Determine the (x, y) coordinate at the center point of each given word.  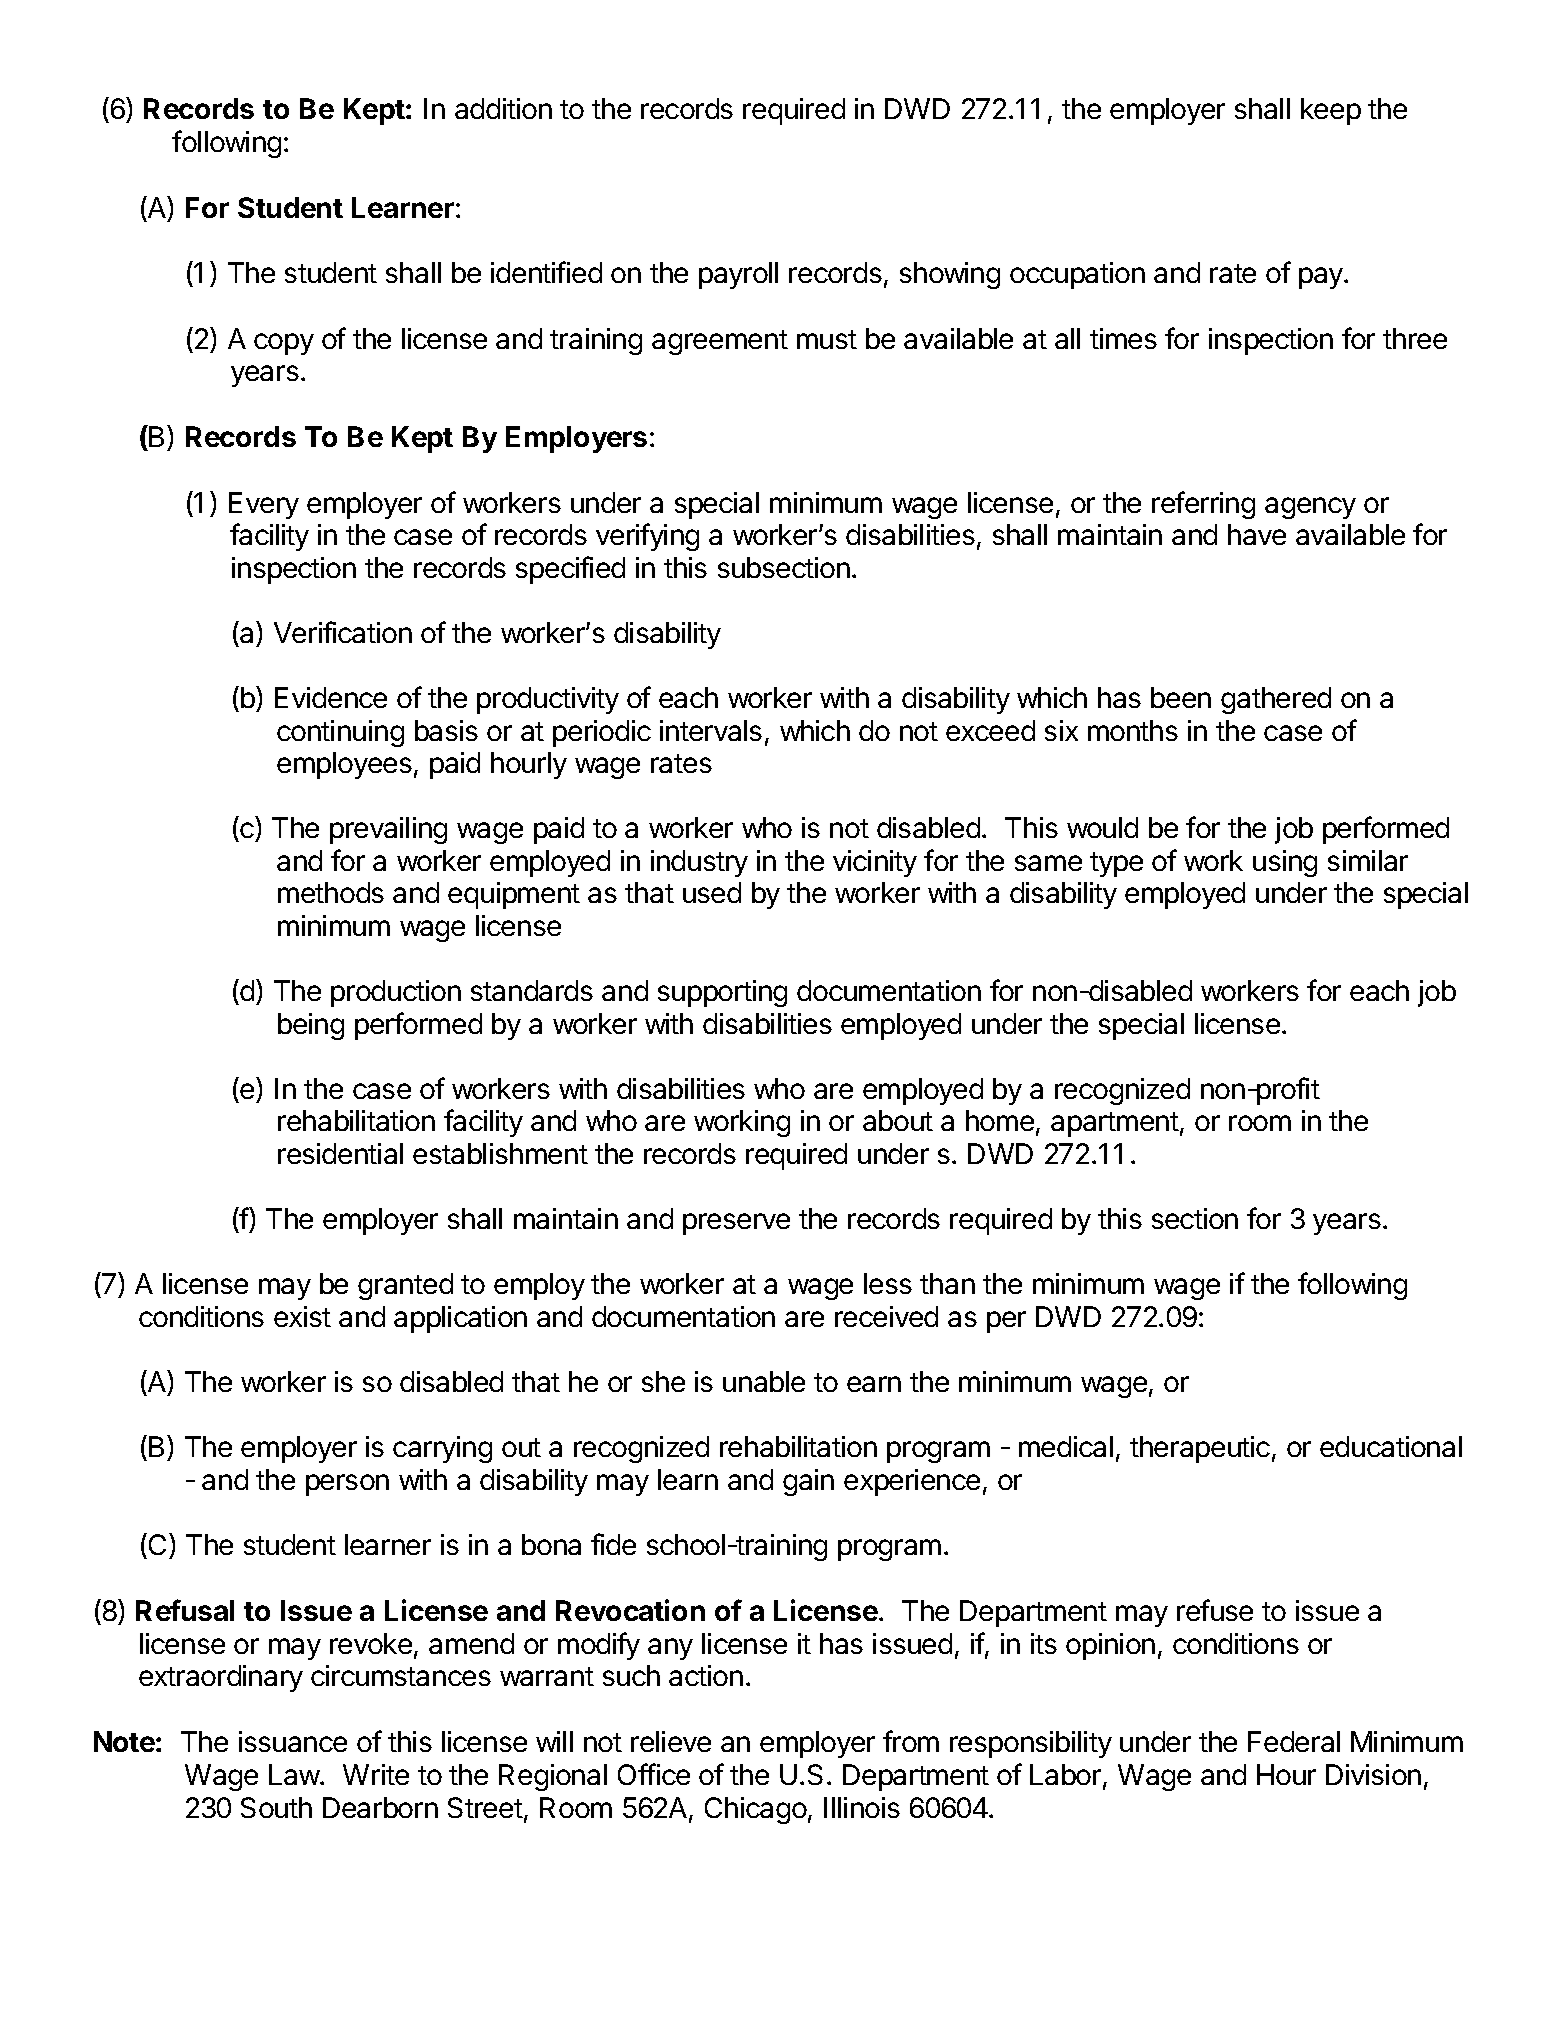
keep (1331, 111)
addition (503, 108)
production (396, 993)
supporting (722, 993)
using (1285, 863)
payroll (738, 275)
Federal (1294, 1741)
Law (295, 1774)
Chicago (756, 1810)
